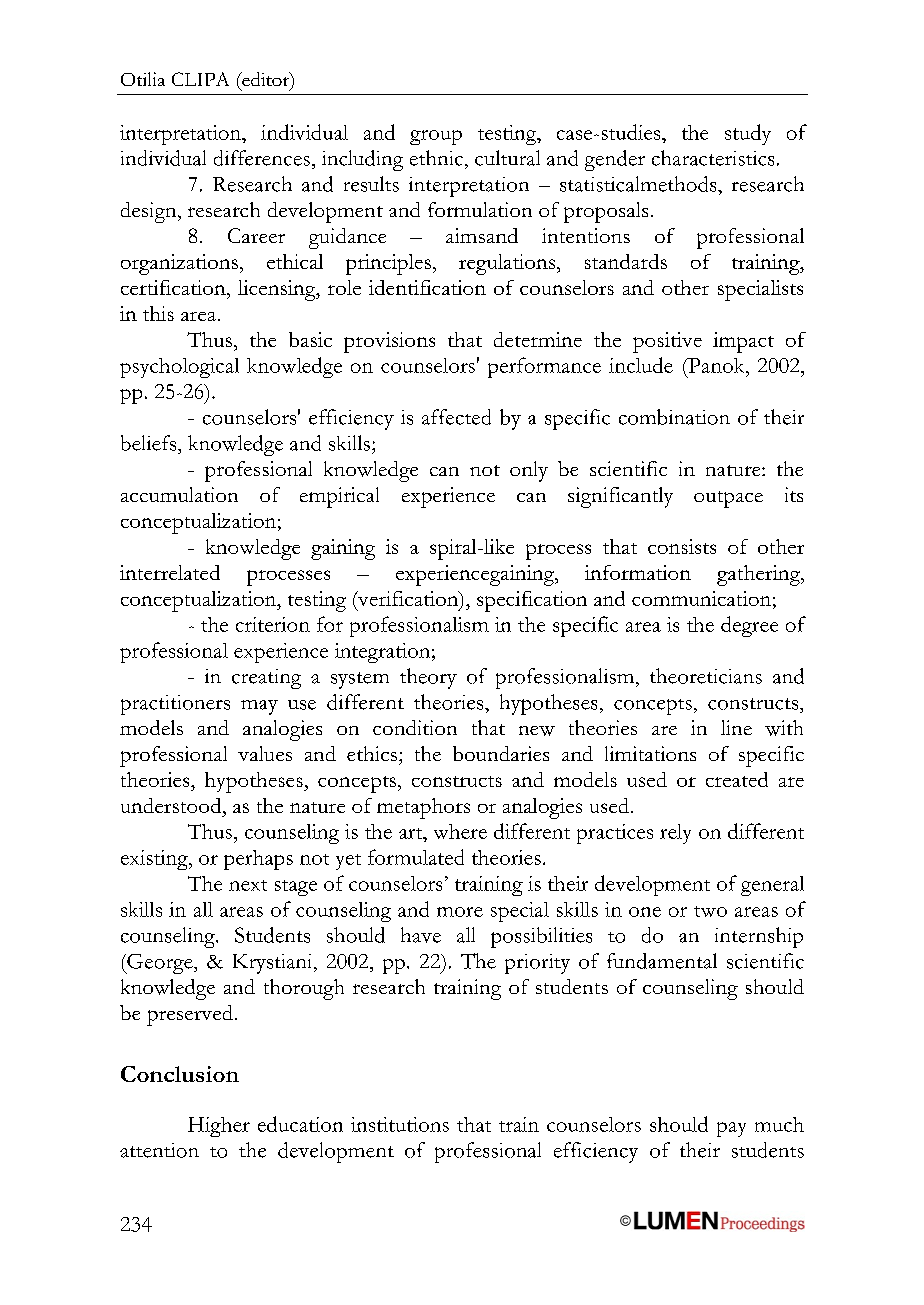 The height and width of the image is (1305, 924). Describe the element at coordinates (749, 626) in the image. I see `degree` at that location.
